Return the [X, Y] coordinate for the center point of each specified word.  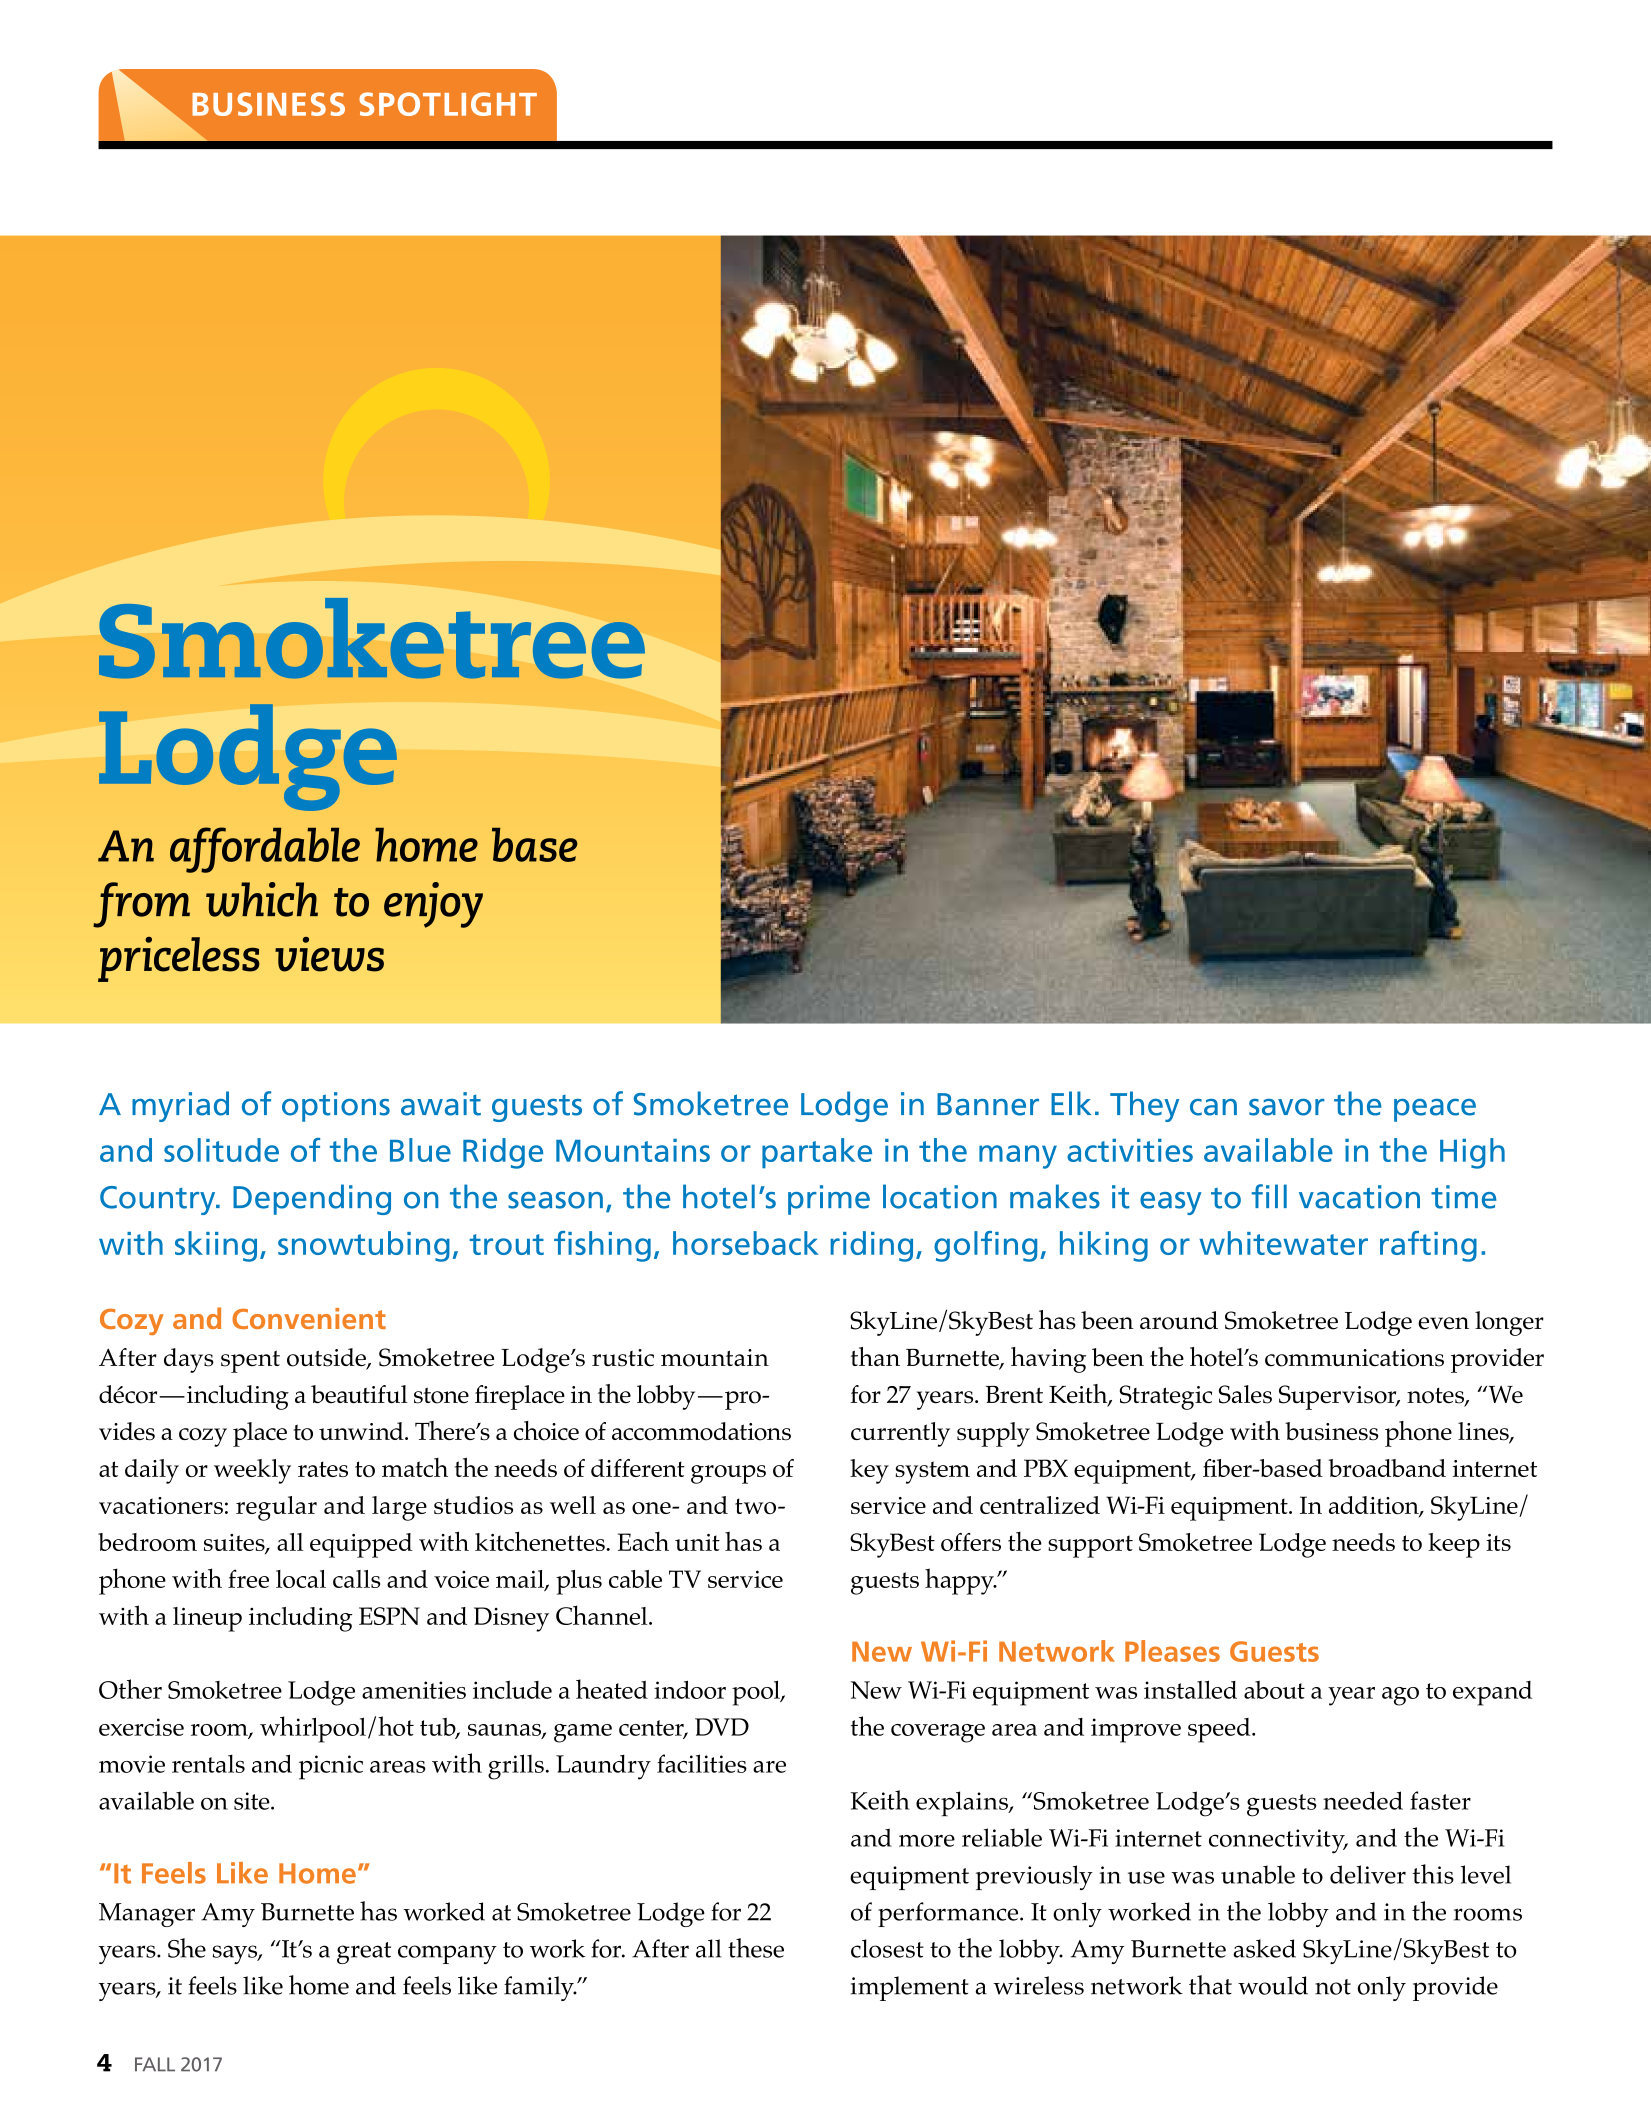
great [364, 1953]
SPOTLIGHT [448, 104]
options [336, 1107]
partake [817, 1153]
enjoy [433, 905]
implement [910, 1988]
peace [1435, 1110]
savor [1287, 1107]
